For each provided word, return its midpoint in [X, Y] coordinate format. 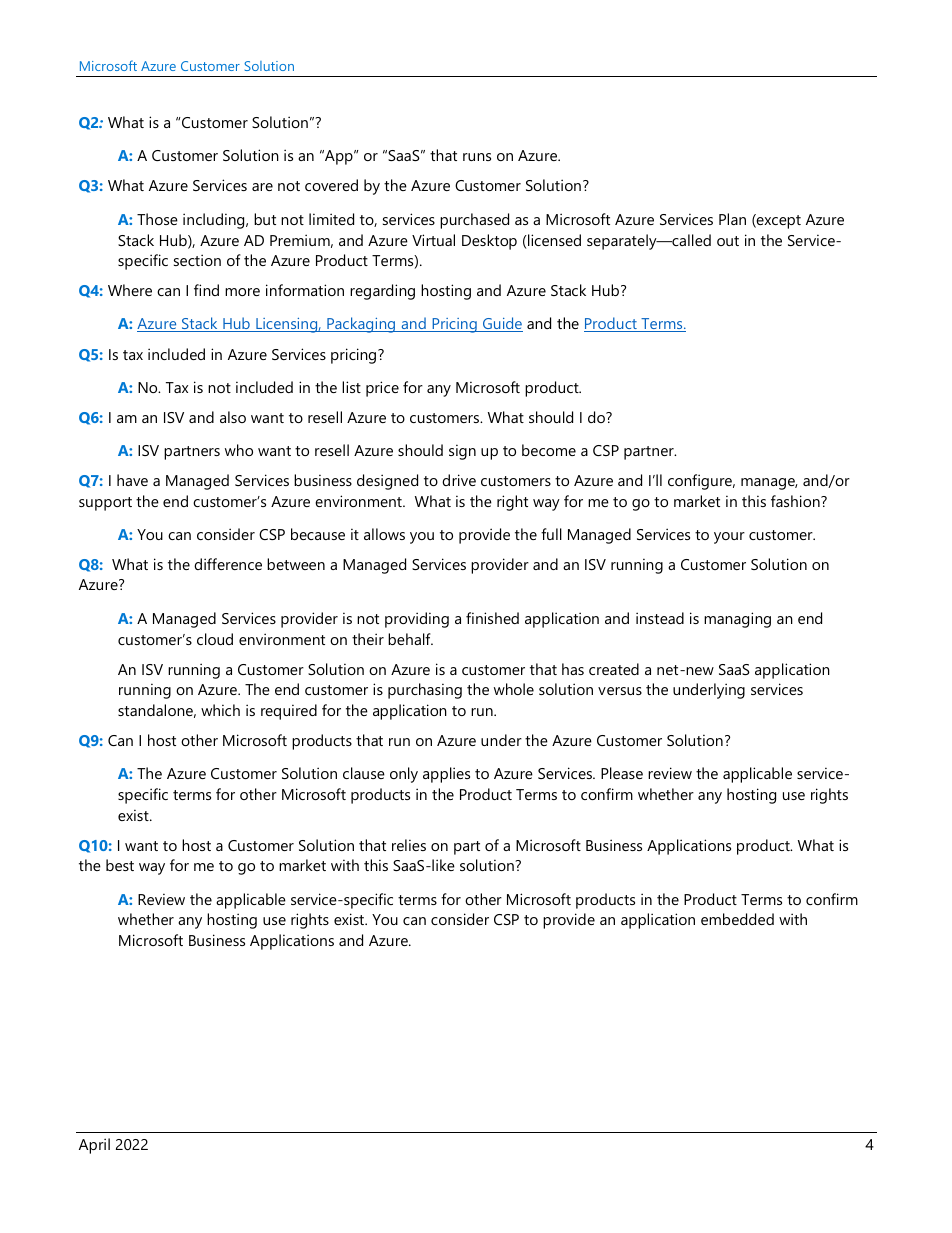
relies [409, 845]
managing [737, 620]
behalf [410, 639]
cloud [215, 639]
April [94, 1146]
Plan [732, 219]
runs [477, 157]
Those [157, 219]
